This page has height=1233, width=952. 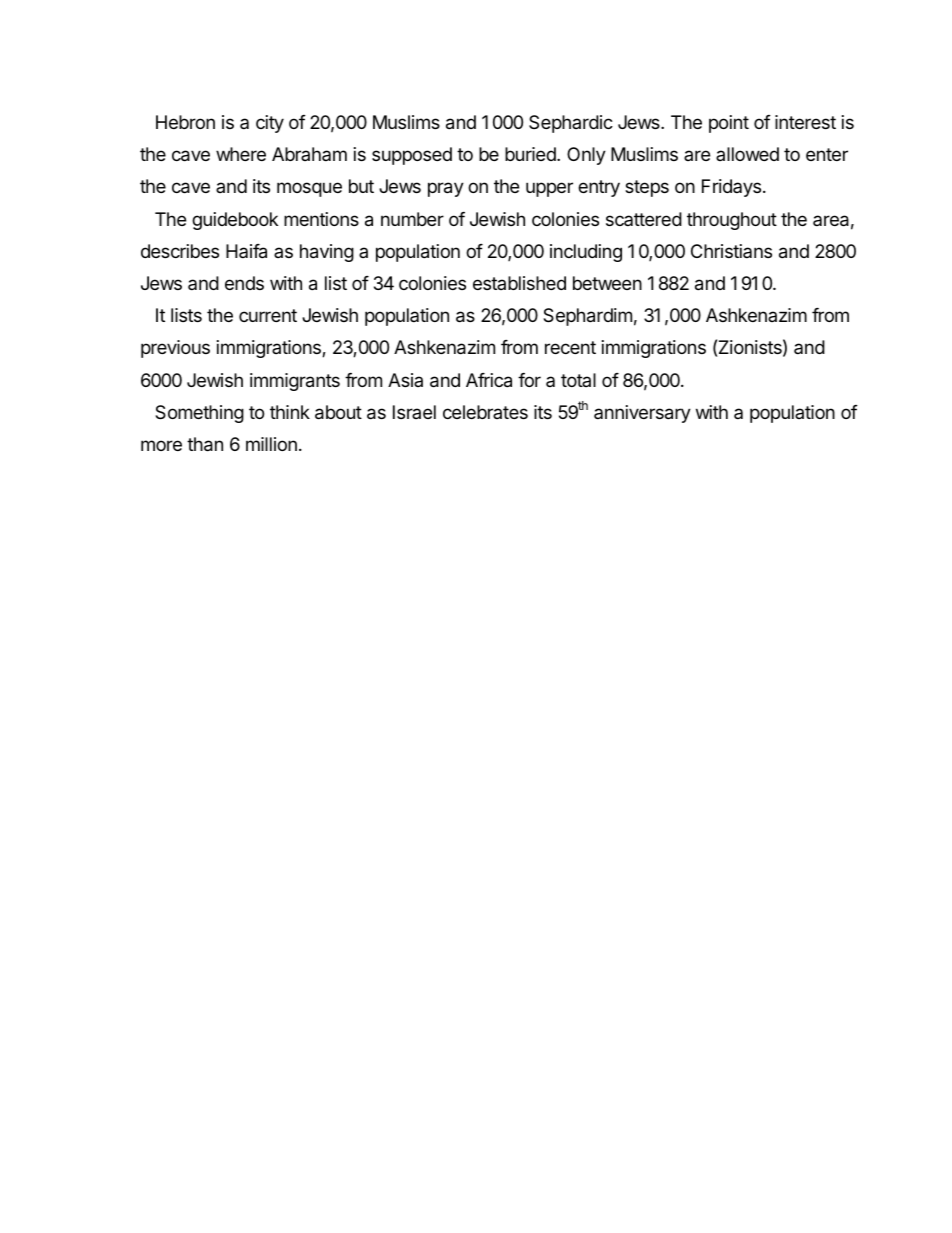 I want to click on city, so click(x=270, y=124).
